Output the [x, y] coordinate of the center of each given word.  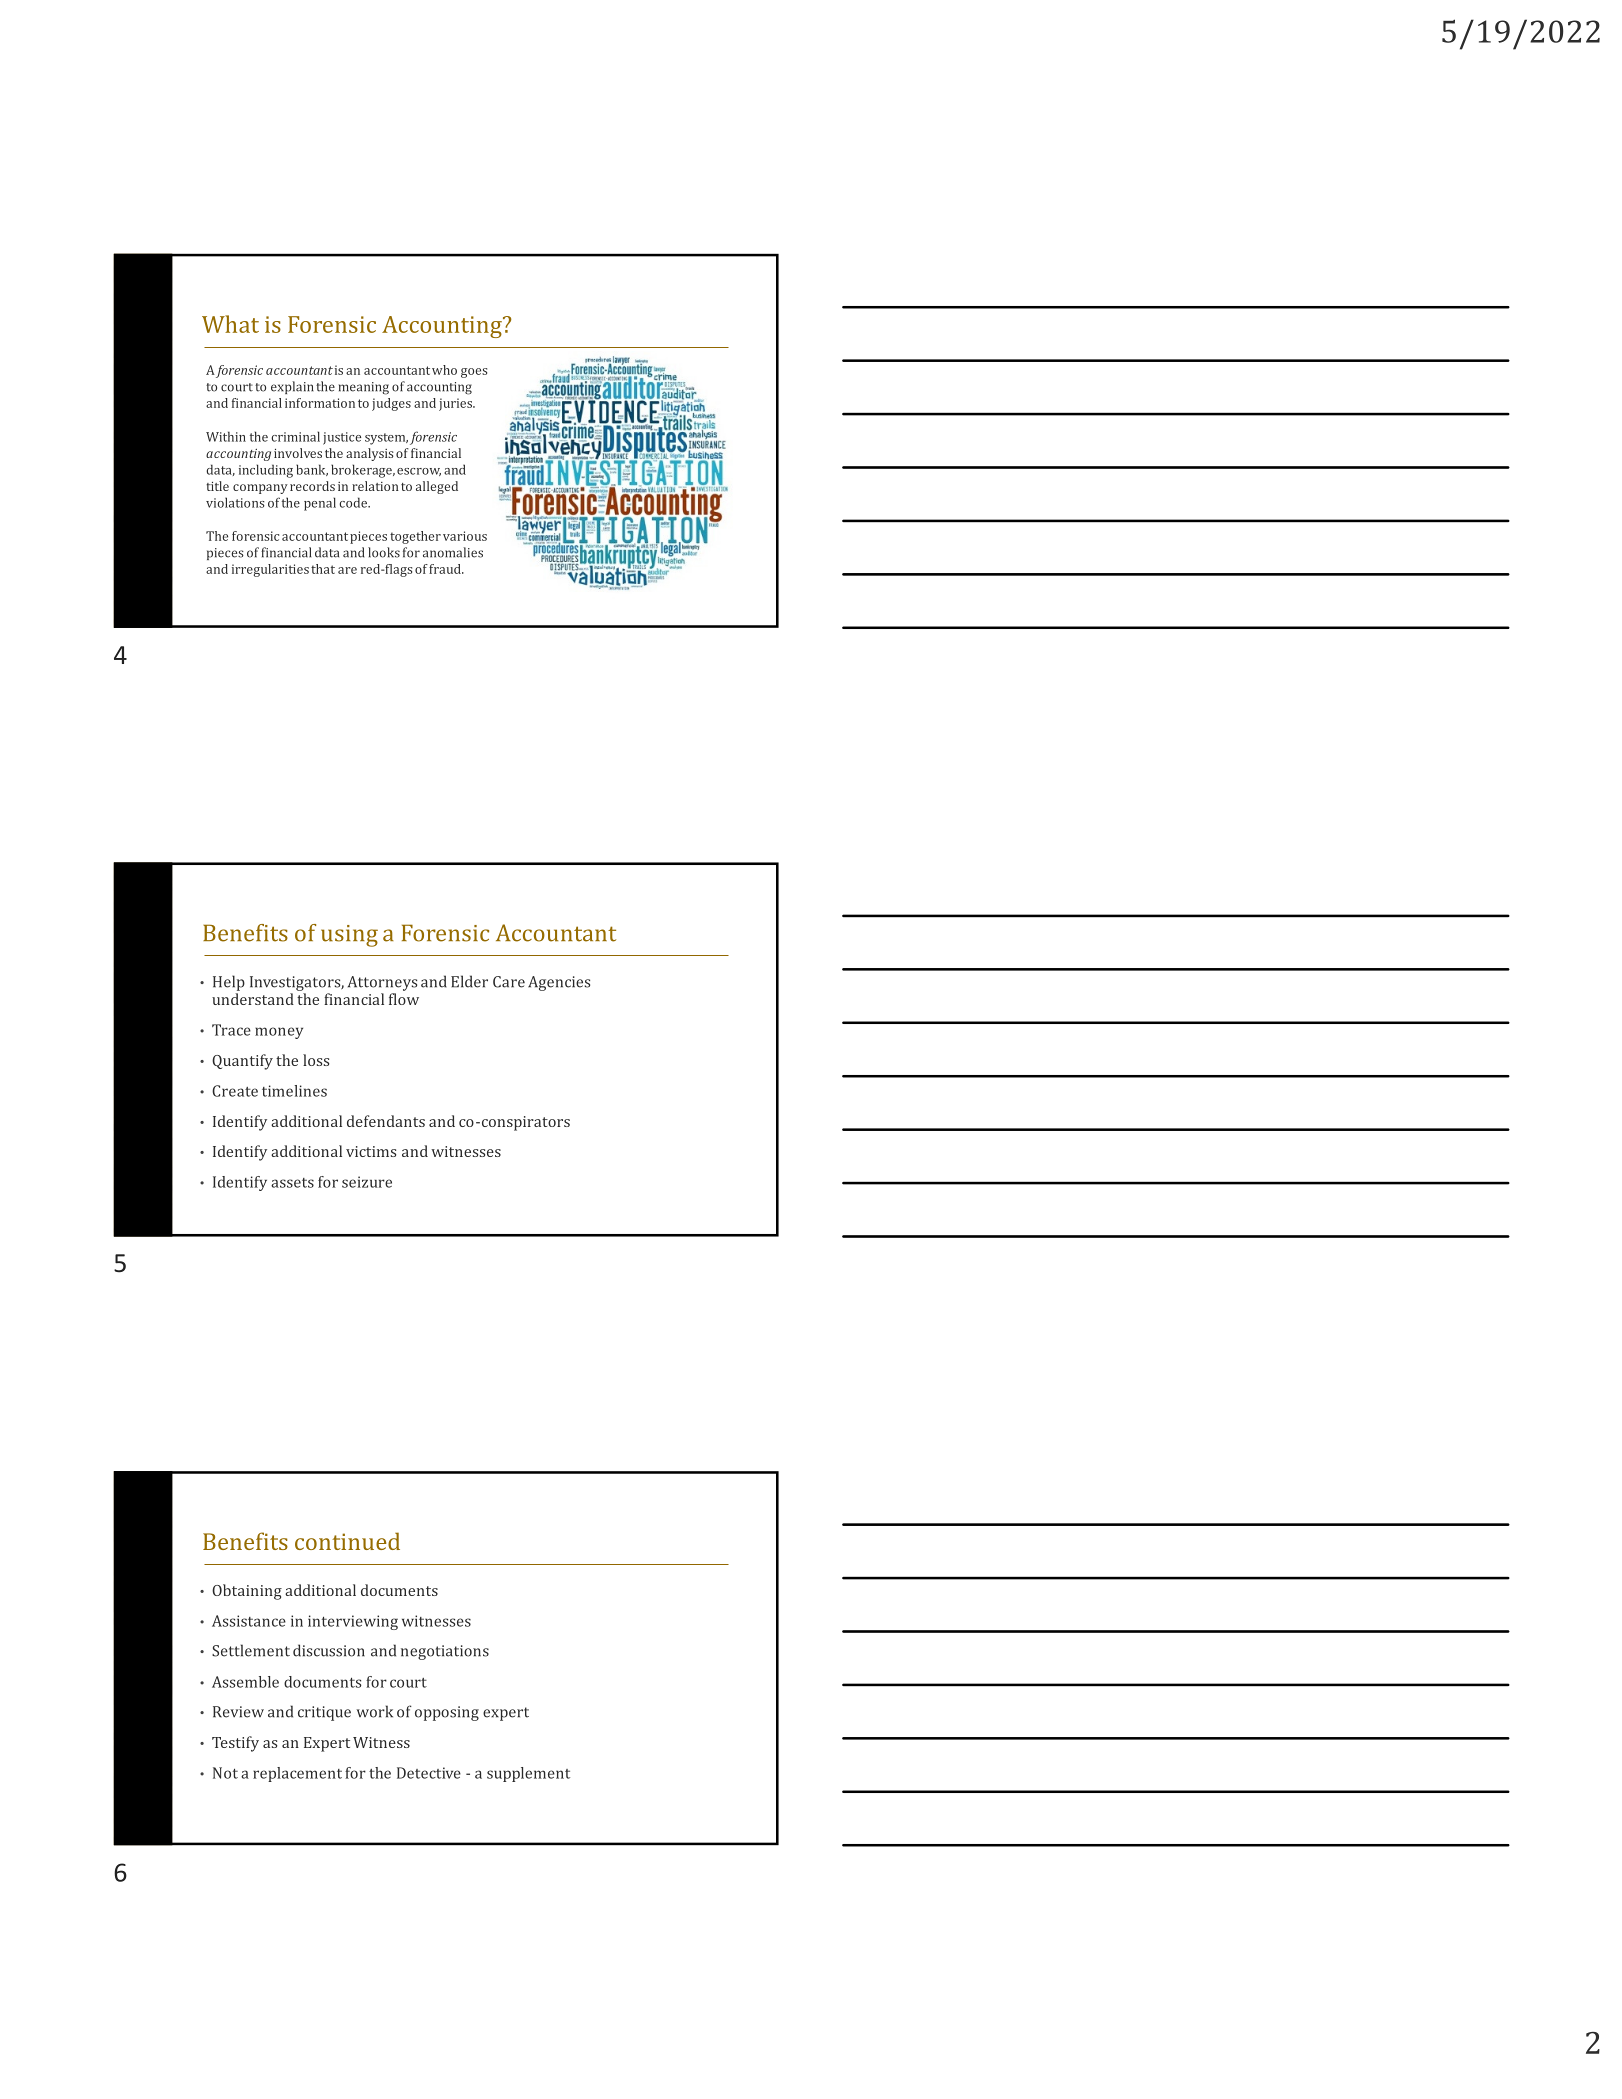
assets [292, 1183]
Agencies [559, 983]
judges [391, 404]
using [349, 936]
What [230, 324]
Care [509, 982]
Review [238, 1712]
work [374, 1711]
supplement [528, 1774]
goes [474, 373]
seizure [367, 1182]
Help [229, 983]
